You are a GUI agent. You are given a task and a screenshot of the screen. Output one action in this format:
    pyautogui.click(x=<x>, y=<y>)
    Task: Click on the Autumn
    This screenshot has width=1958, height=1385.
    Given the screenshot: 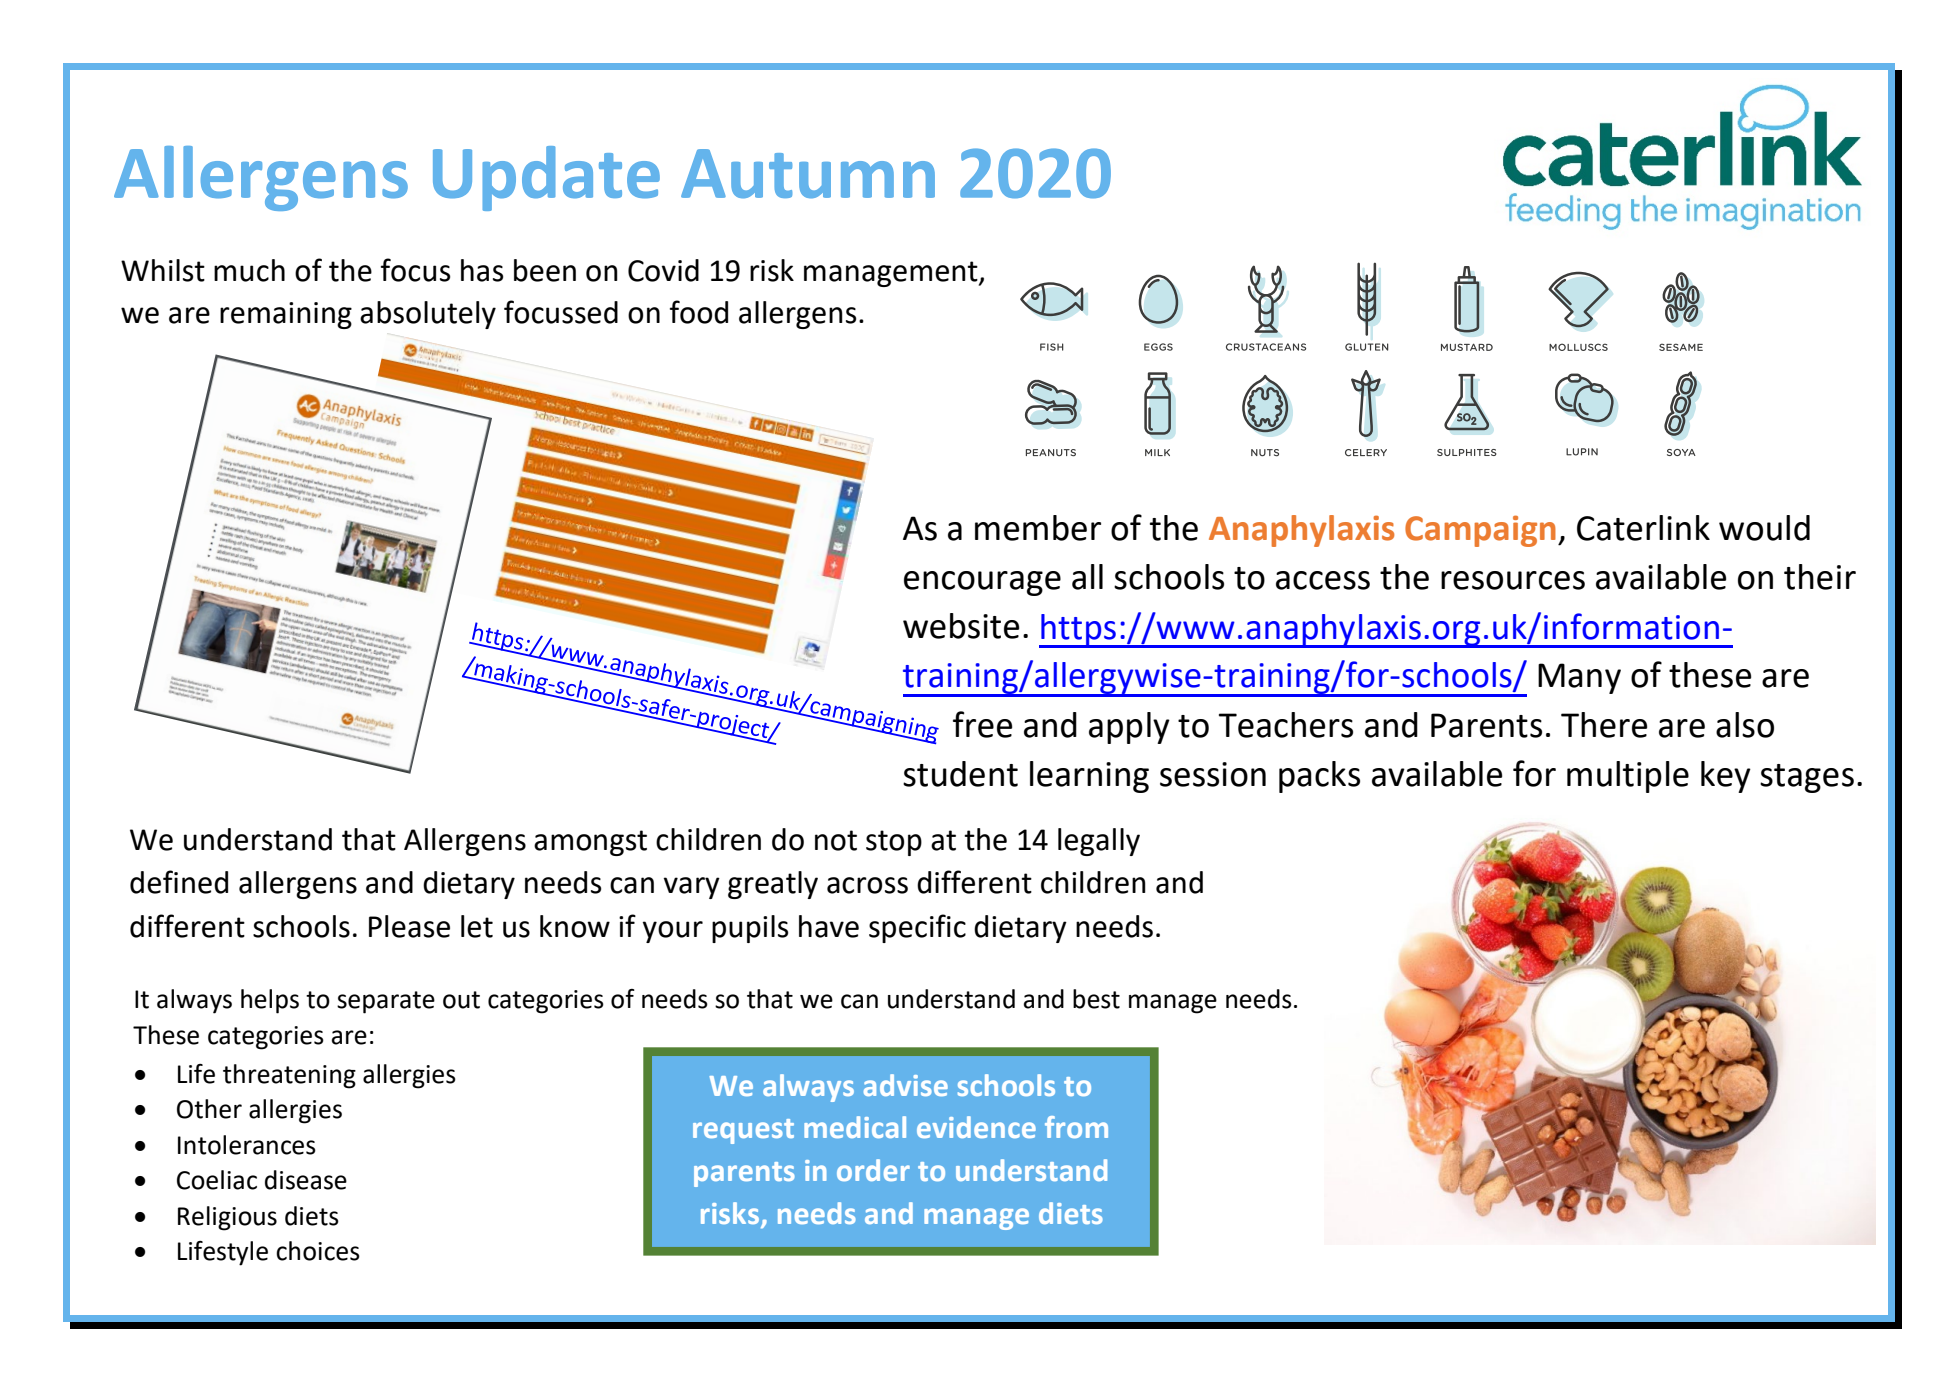 What is the action you would take?
    pyautogui.click(x=808, y=174)
